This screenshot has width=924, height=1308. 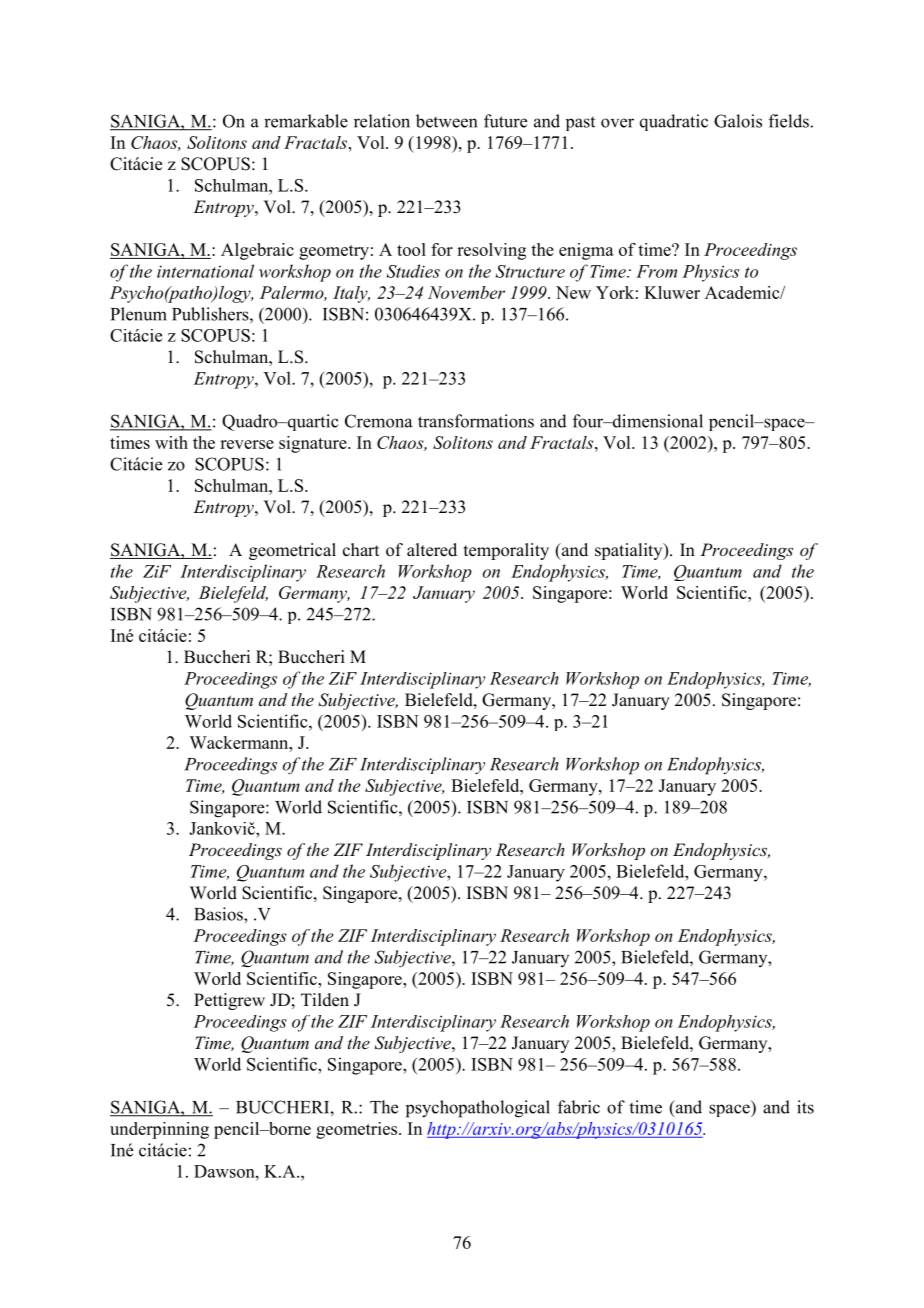 I want to click on altered, so click(x=432, y=550).
